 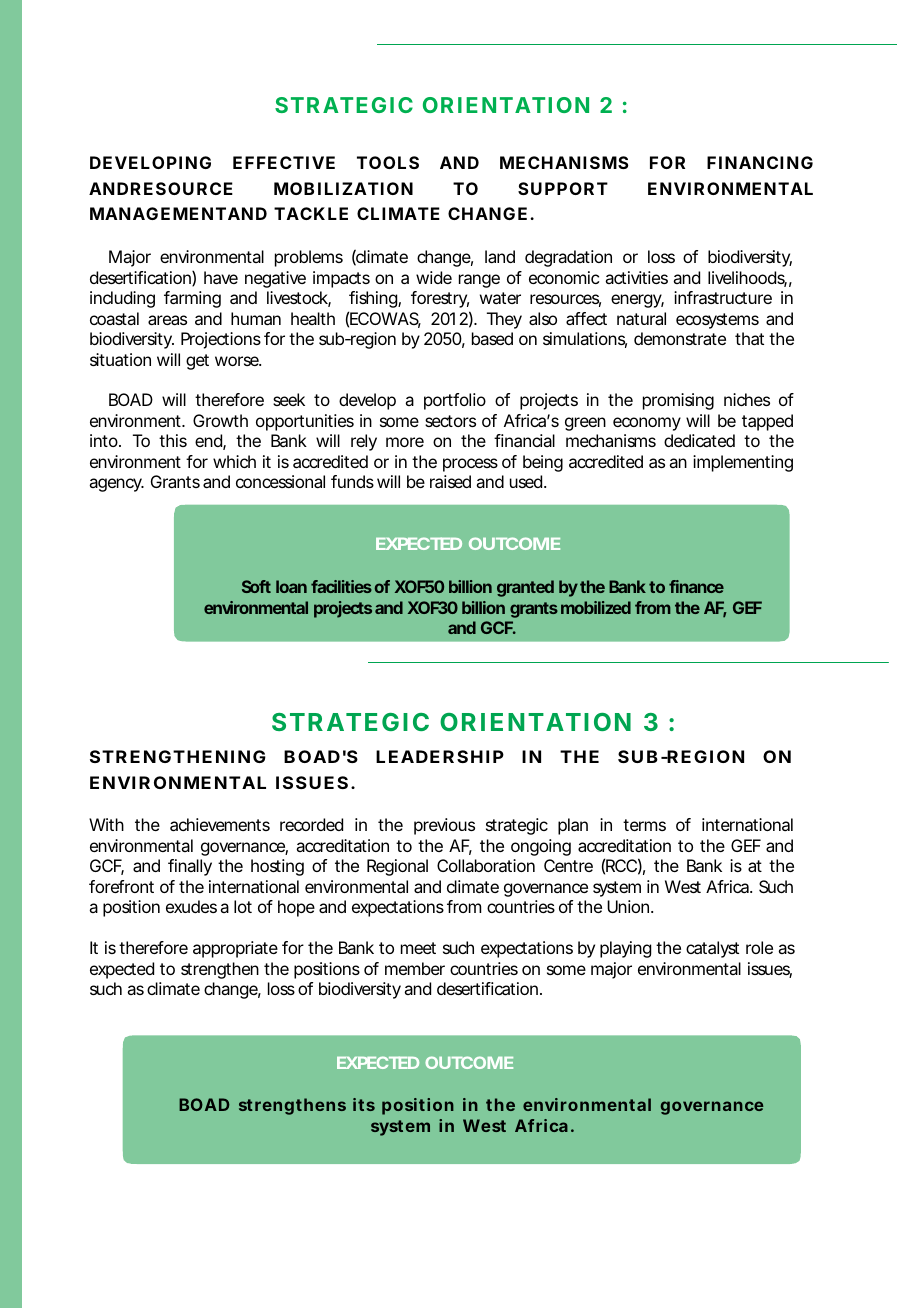 What do you see at coordinates (440, 756) in the screenshot?
I see `LEADERSHIP` at bounding box center [440, 756].
